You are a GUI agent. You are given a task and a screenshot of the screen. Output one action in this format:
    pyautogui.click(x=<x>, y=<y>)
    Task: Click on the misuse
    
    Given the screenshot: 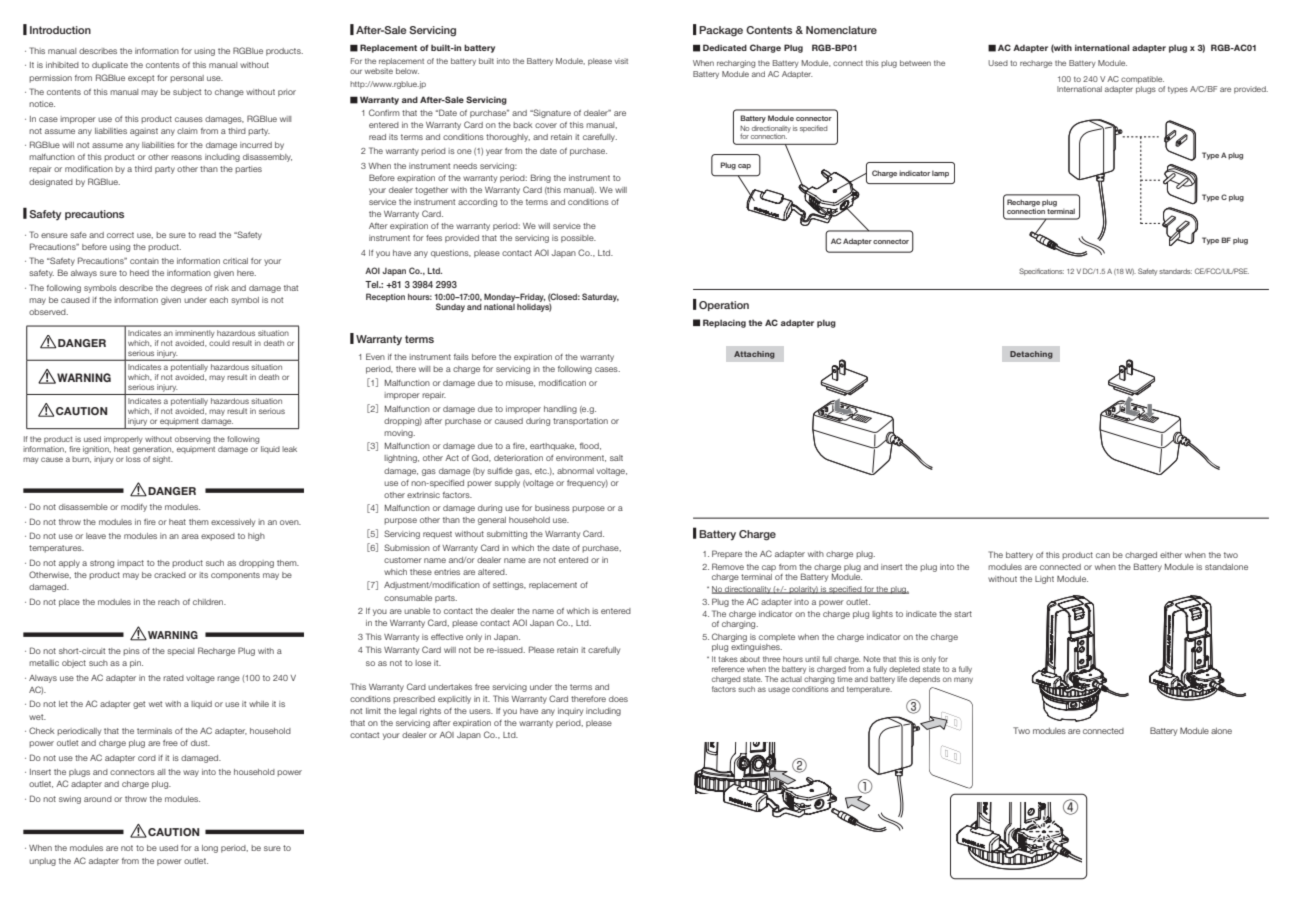 What is the action you would take?
    pyautogui.click(x=520, y=383)
